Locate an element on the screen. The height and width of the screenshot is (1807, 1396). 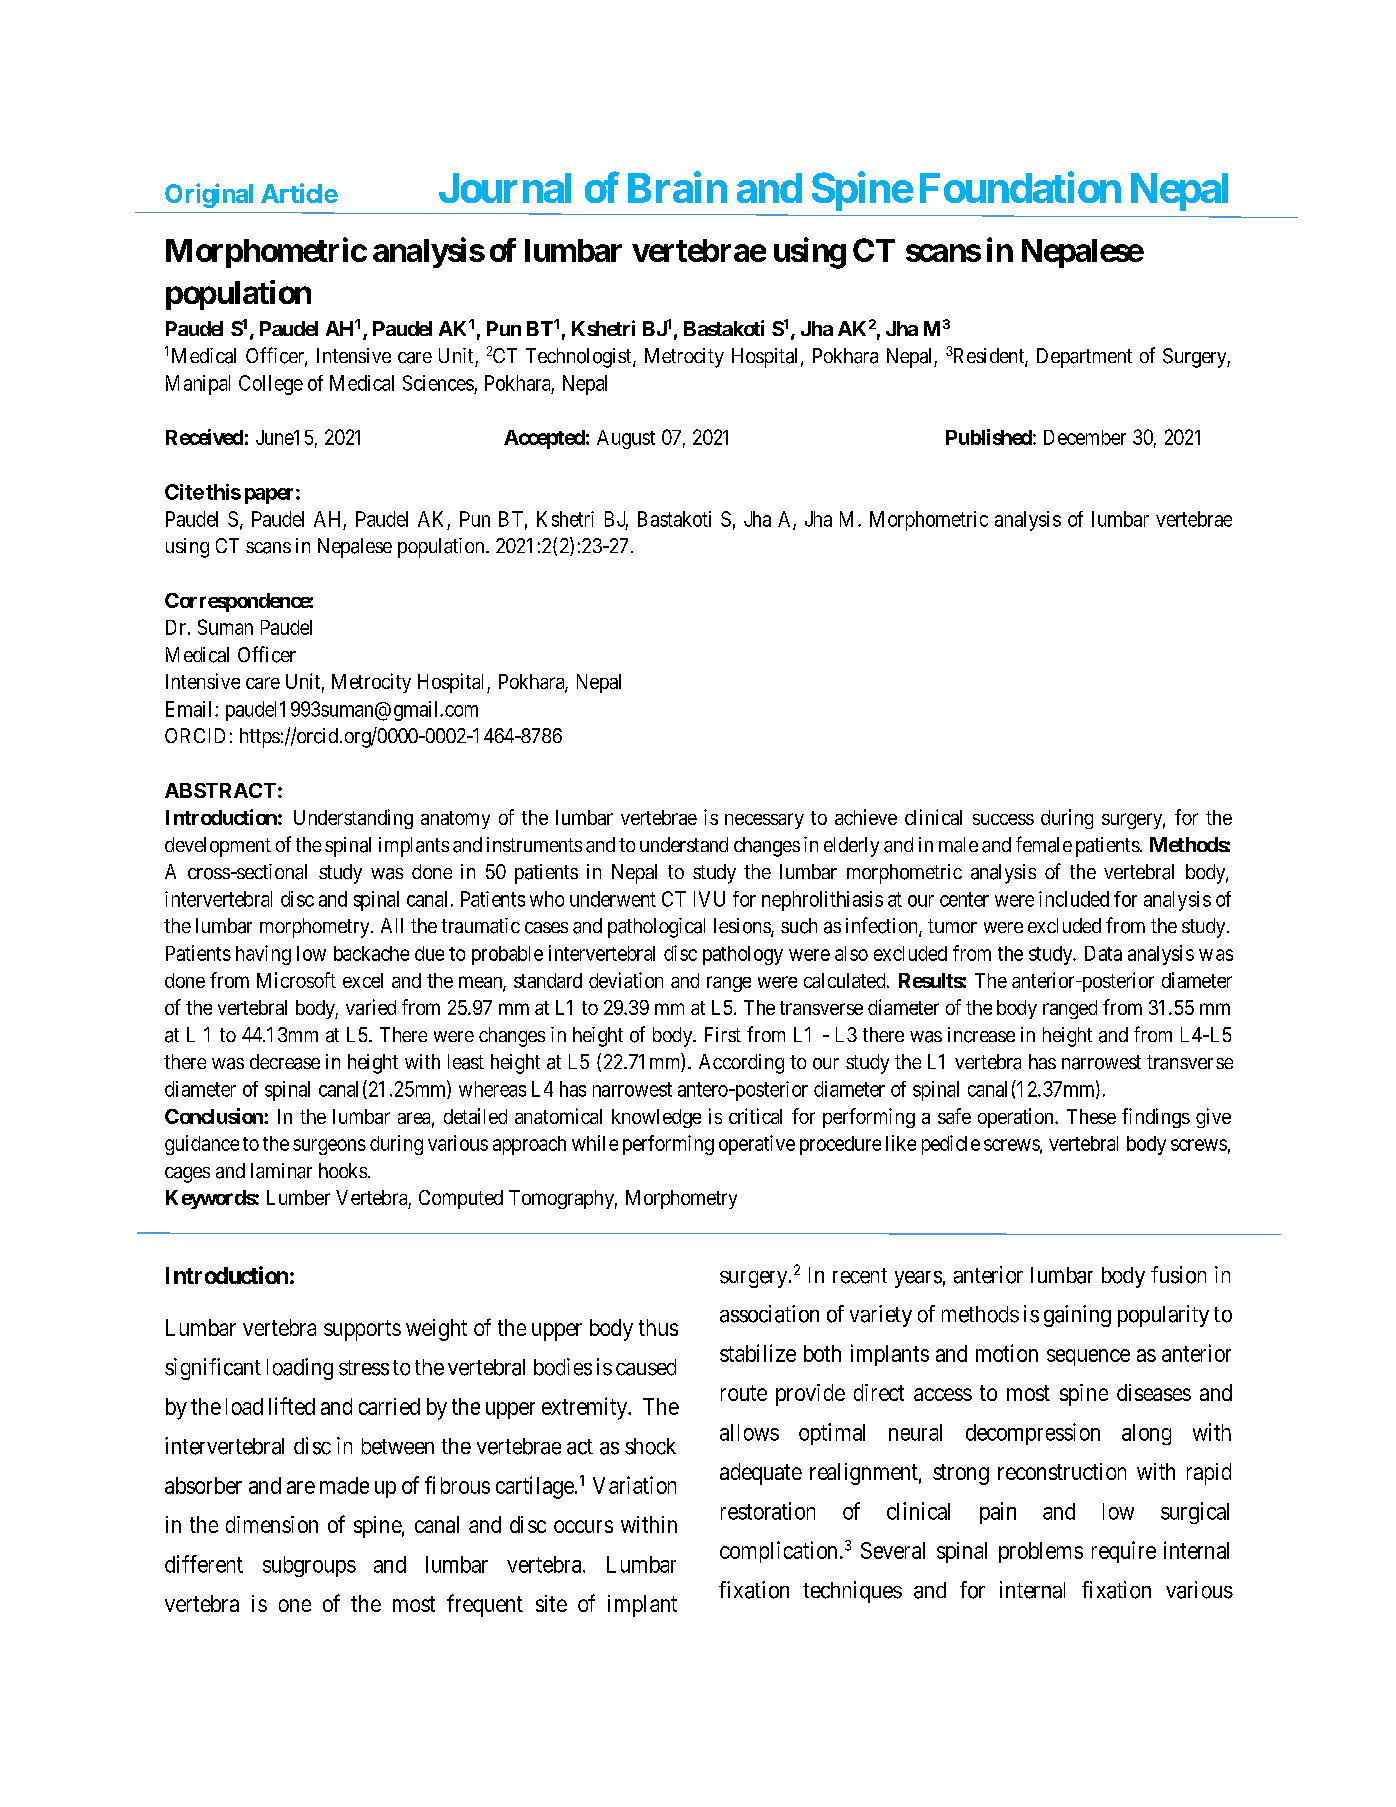
Original is located at coordinates (209, 195).
